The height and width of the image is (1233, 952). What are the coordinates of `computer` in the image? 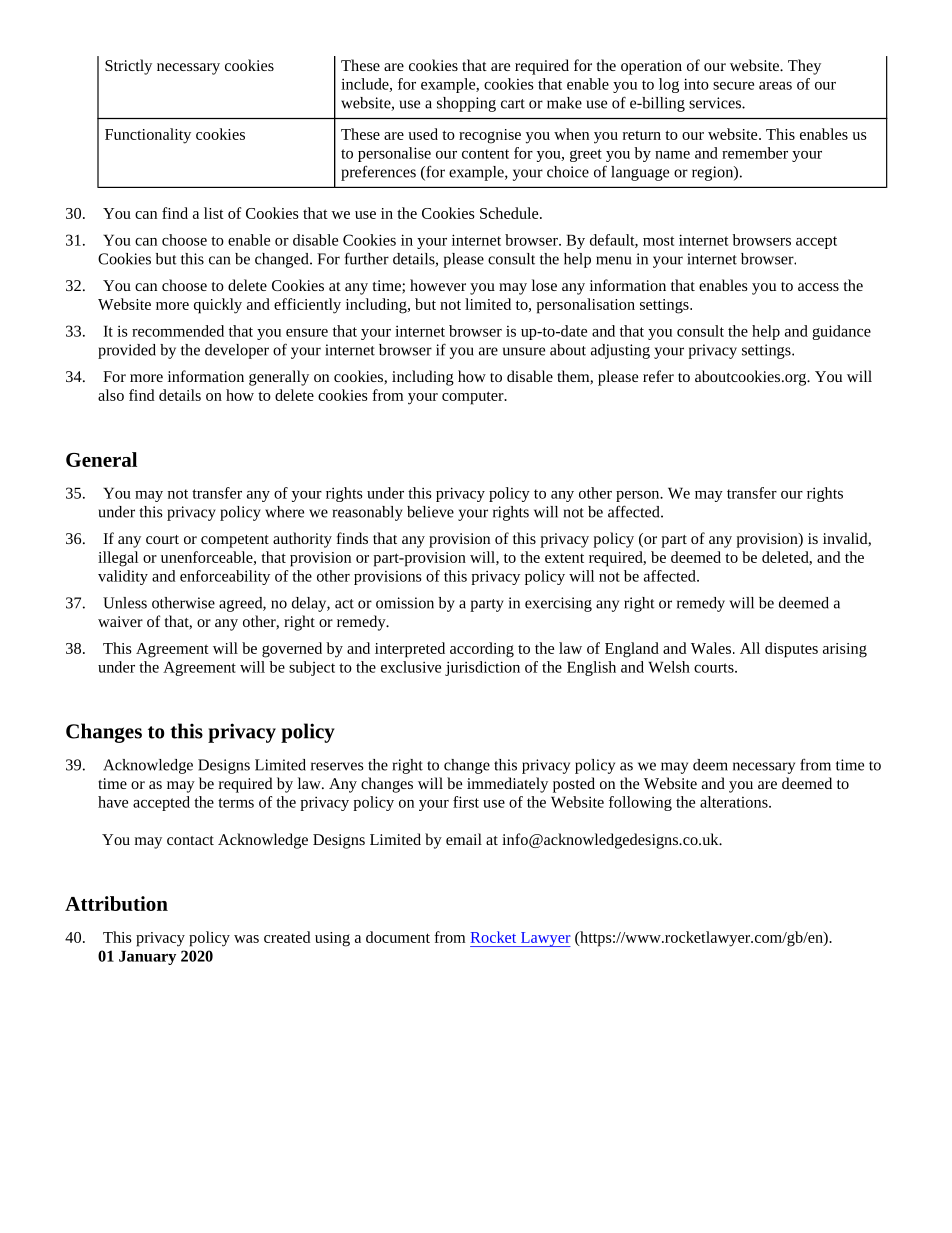 It's located at (474, 398).
